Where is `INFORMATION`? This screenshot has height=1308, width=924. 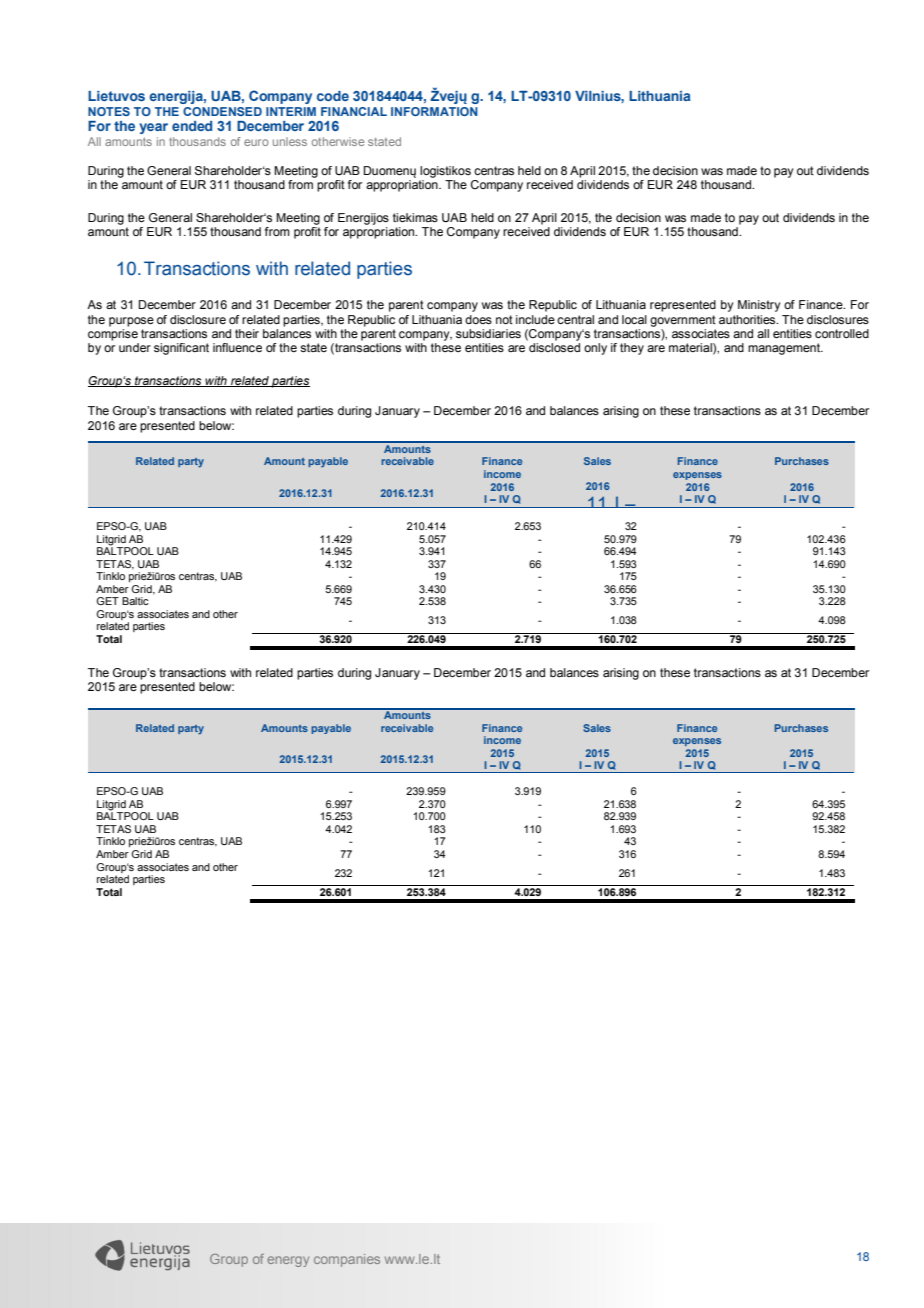 INFORMATION is located at coordinates (434, 111).
